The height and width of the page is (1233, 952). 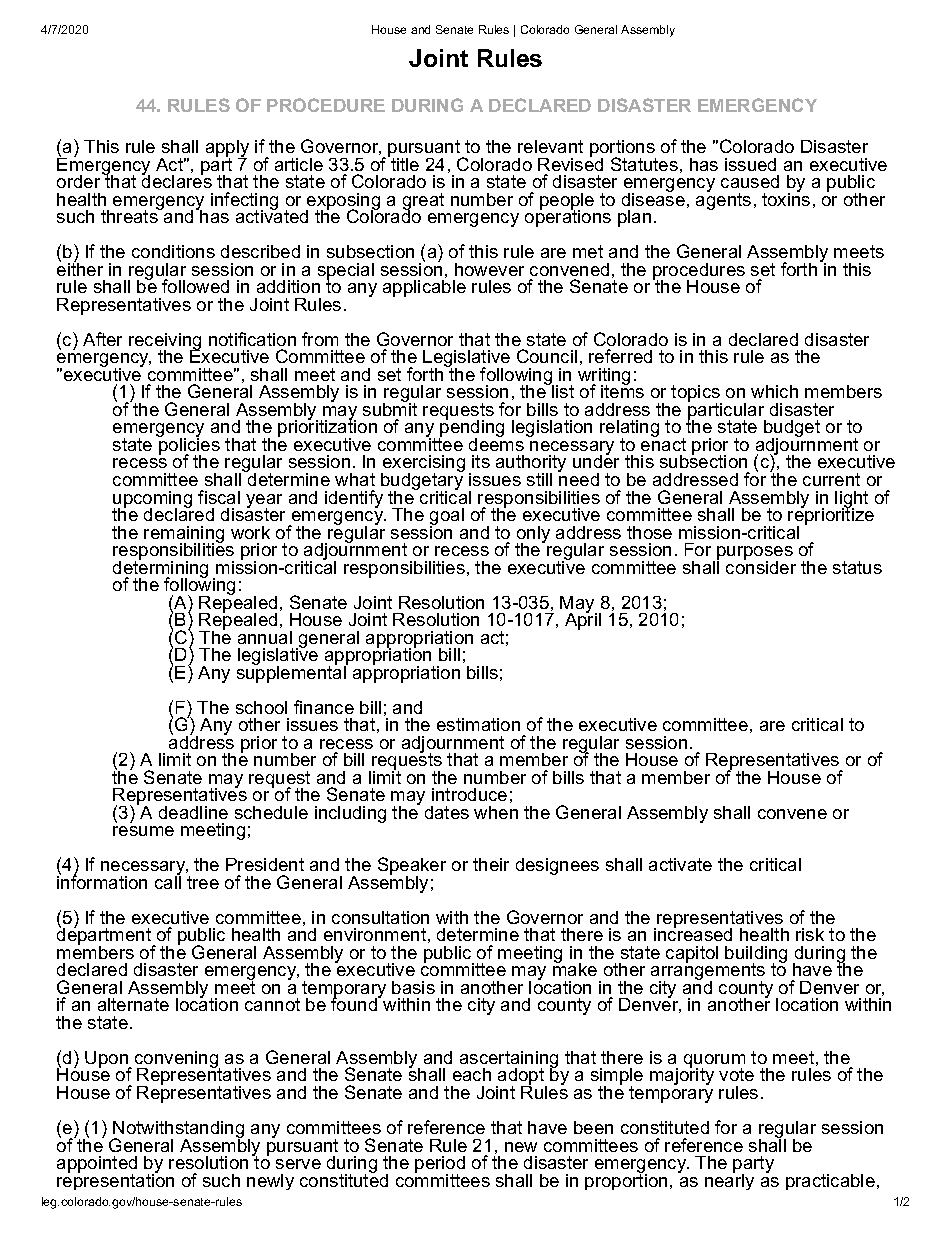 What do you see at coordinates (115, 1180) in the page?
I see `representation` at bounding box center [115, 1180].
